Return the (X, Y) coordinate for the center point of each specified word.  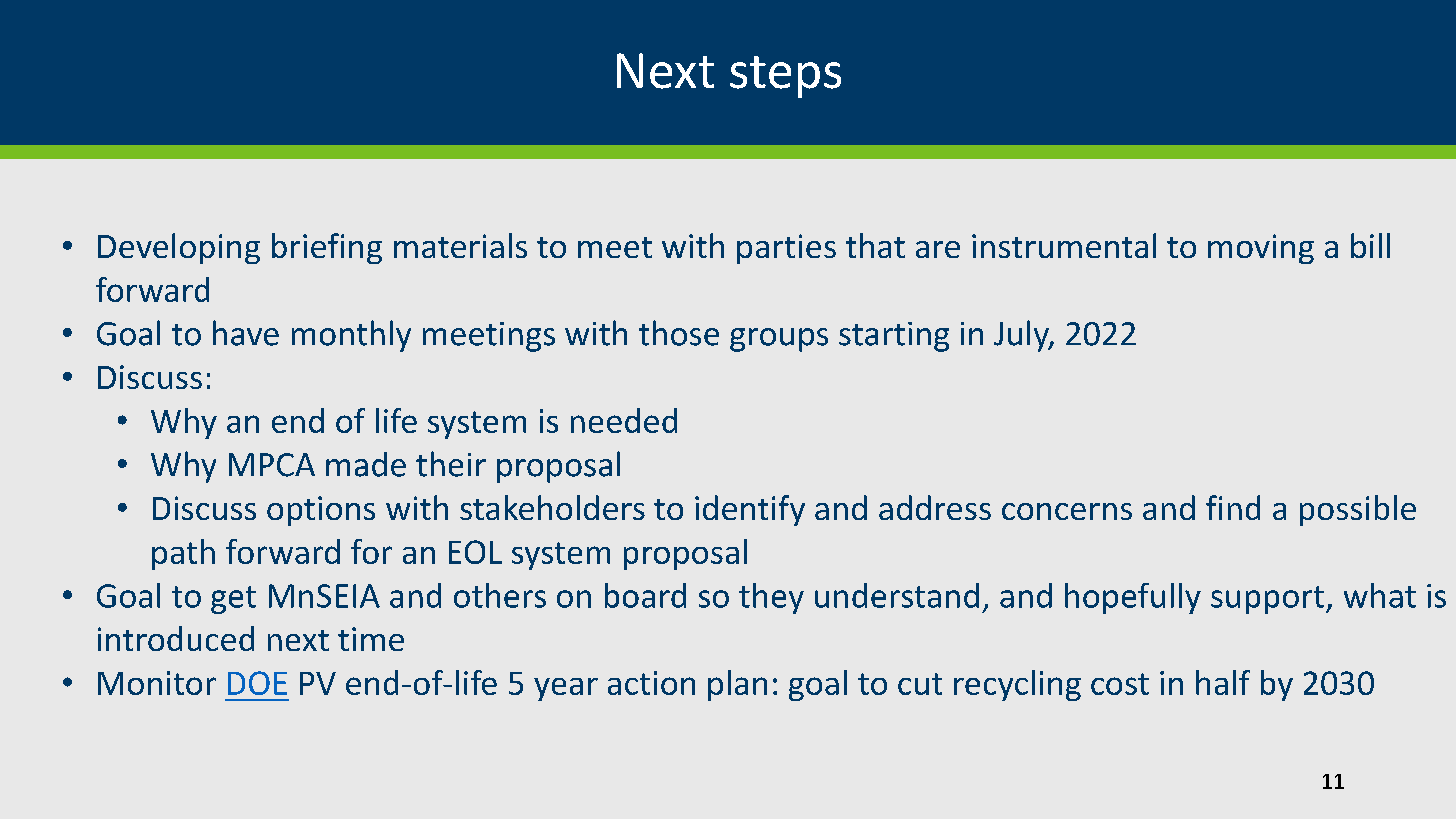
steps (785, 77)
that (875, 245)
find (1233, 507)
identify (750, 510)
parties (786, 249)
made (366, 464)
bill (1370, 245)
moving (1261, 249)
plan (737, 685)
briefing (327, 248)
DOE (257, 683)
